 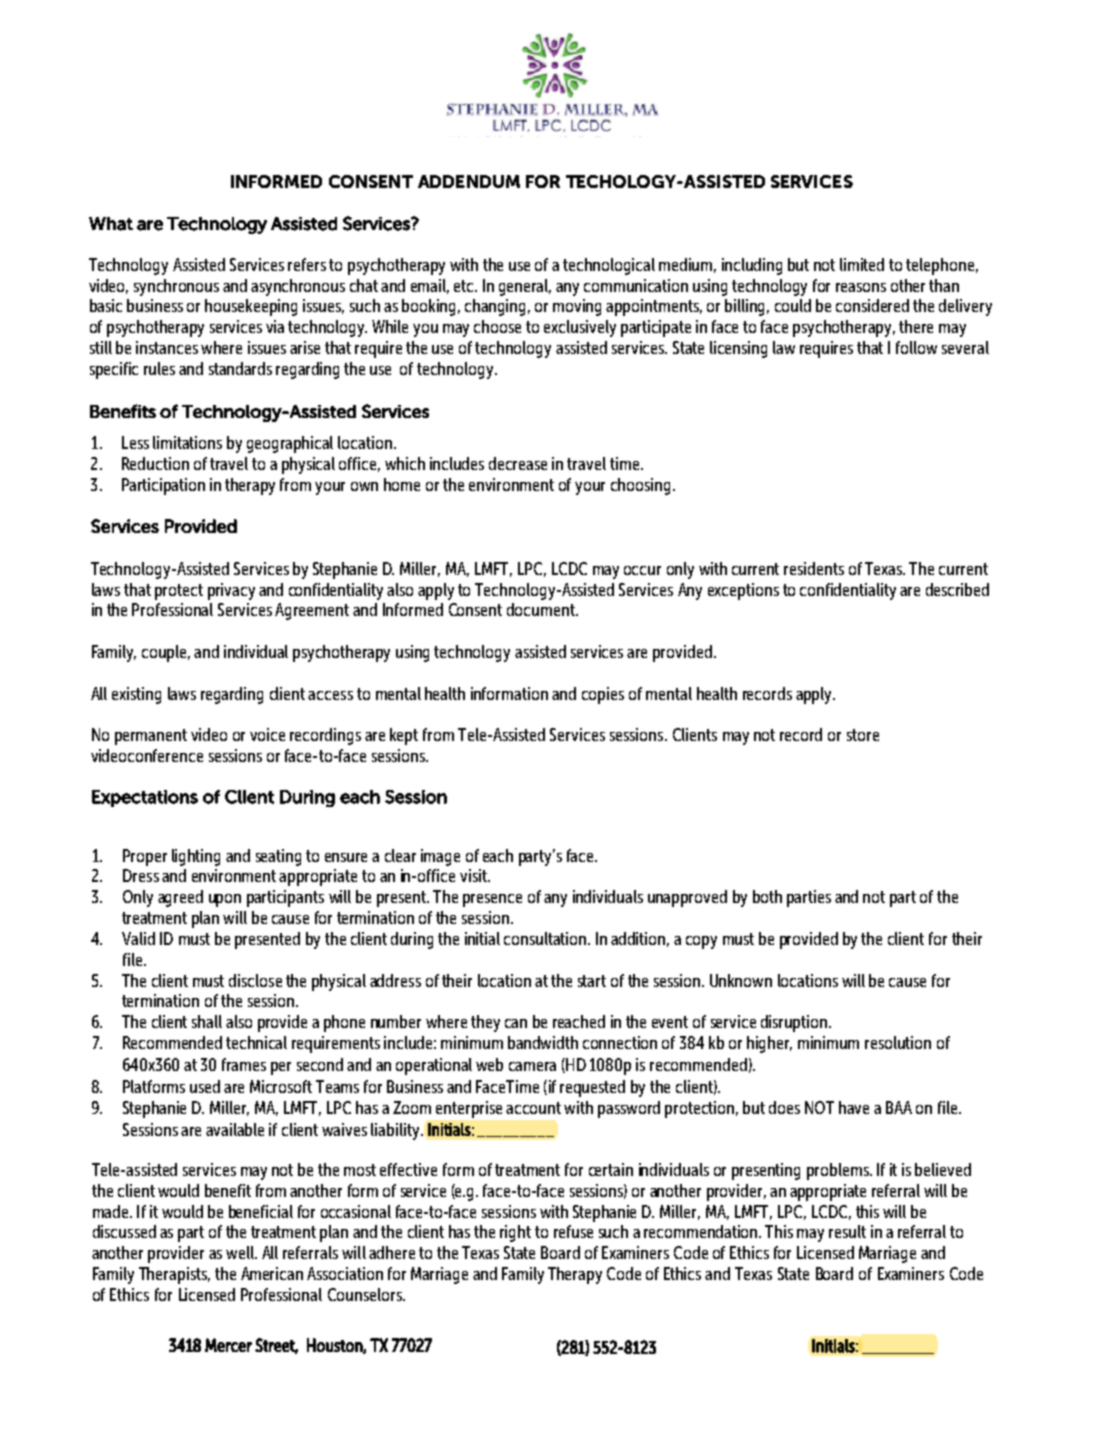 What do you see at coordinates (862, 264) in the page?
I see `limited` at bounding box center [862, 264].
